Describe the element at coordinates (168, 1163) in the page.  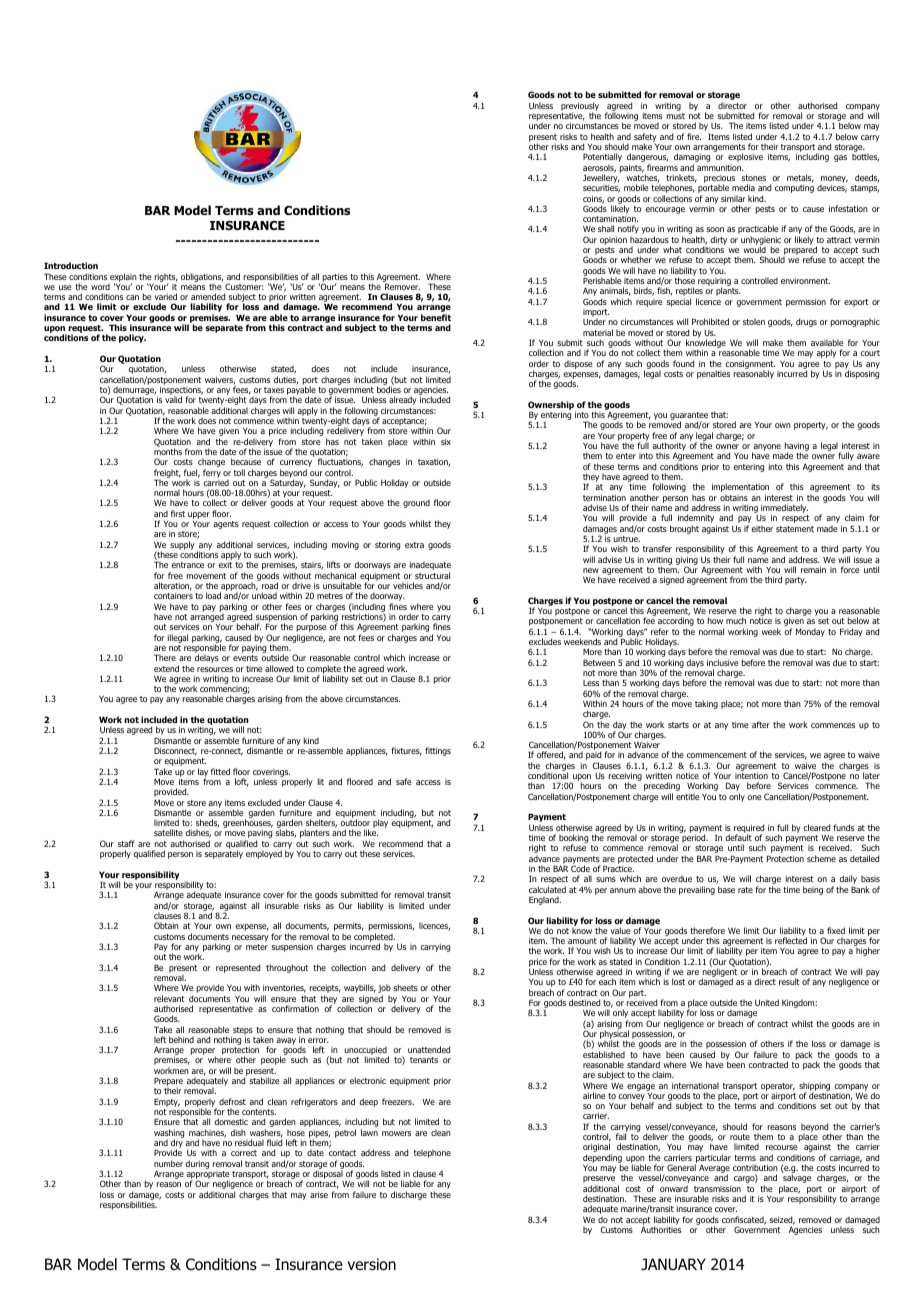
I see `number` at that location.
